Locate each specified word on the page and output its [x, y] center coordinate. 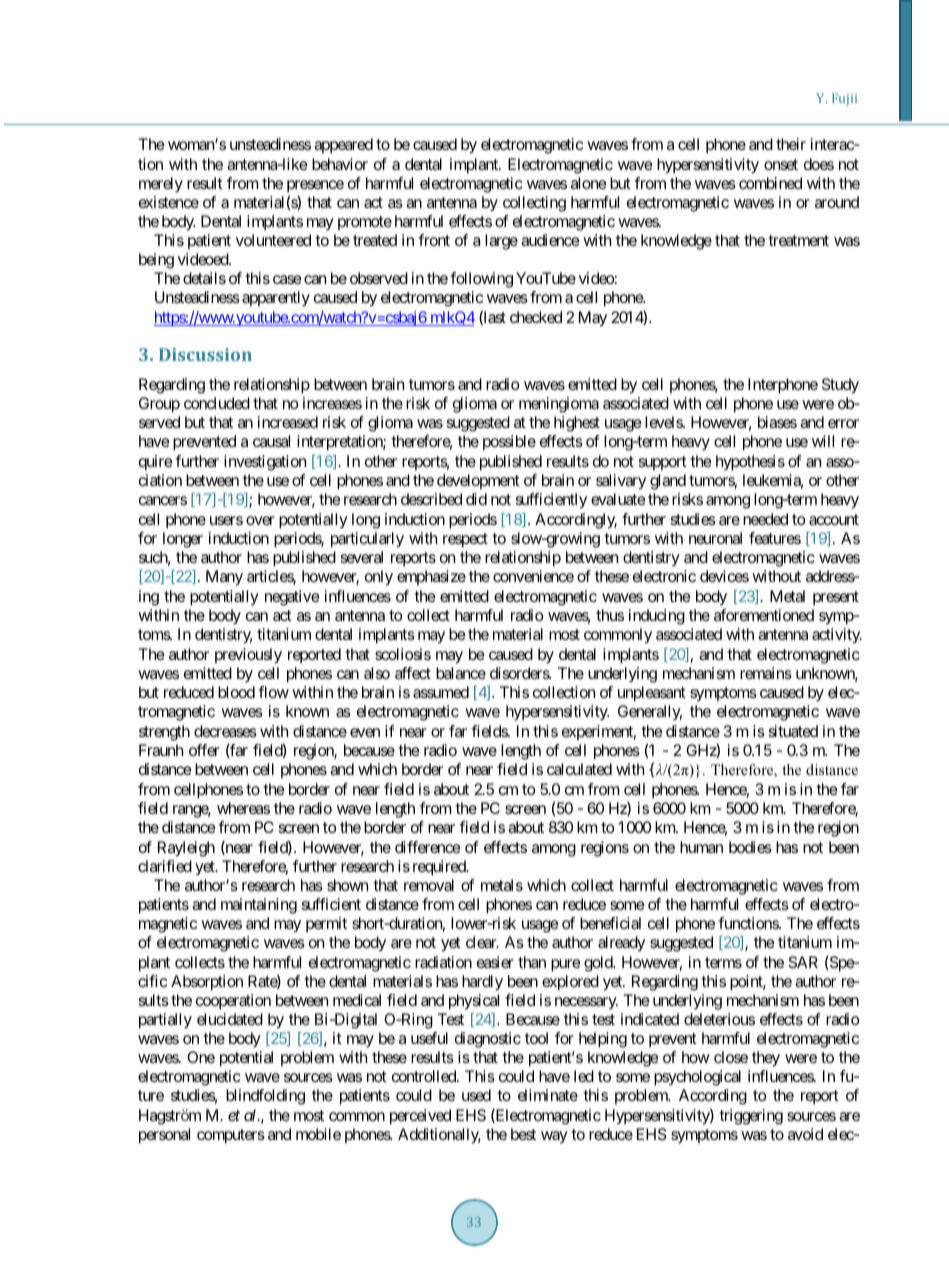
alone [589, 183]
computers [231, 1136]
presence [315, 186]
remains [766, 673]
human [701, 847]
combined [770, 183]
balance [461, 673]
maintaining [259, 906]
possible [509, 442]
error [843, 423]
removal [429, 885]
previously [248, 656]
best [523, 1134]
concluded [217, 403]
